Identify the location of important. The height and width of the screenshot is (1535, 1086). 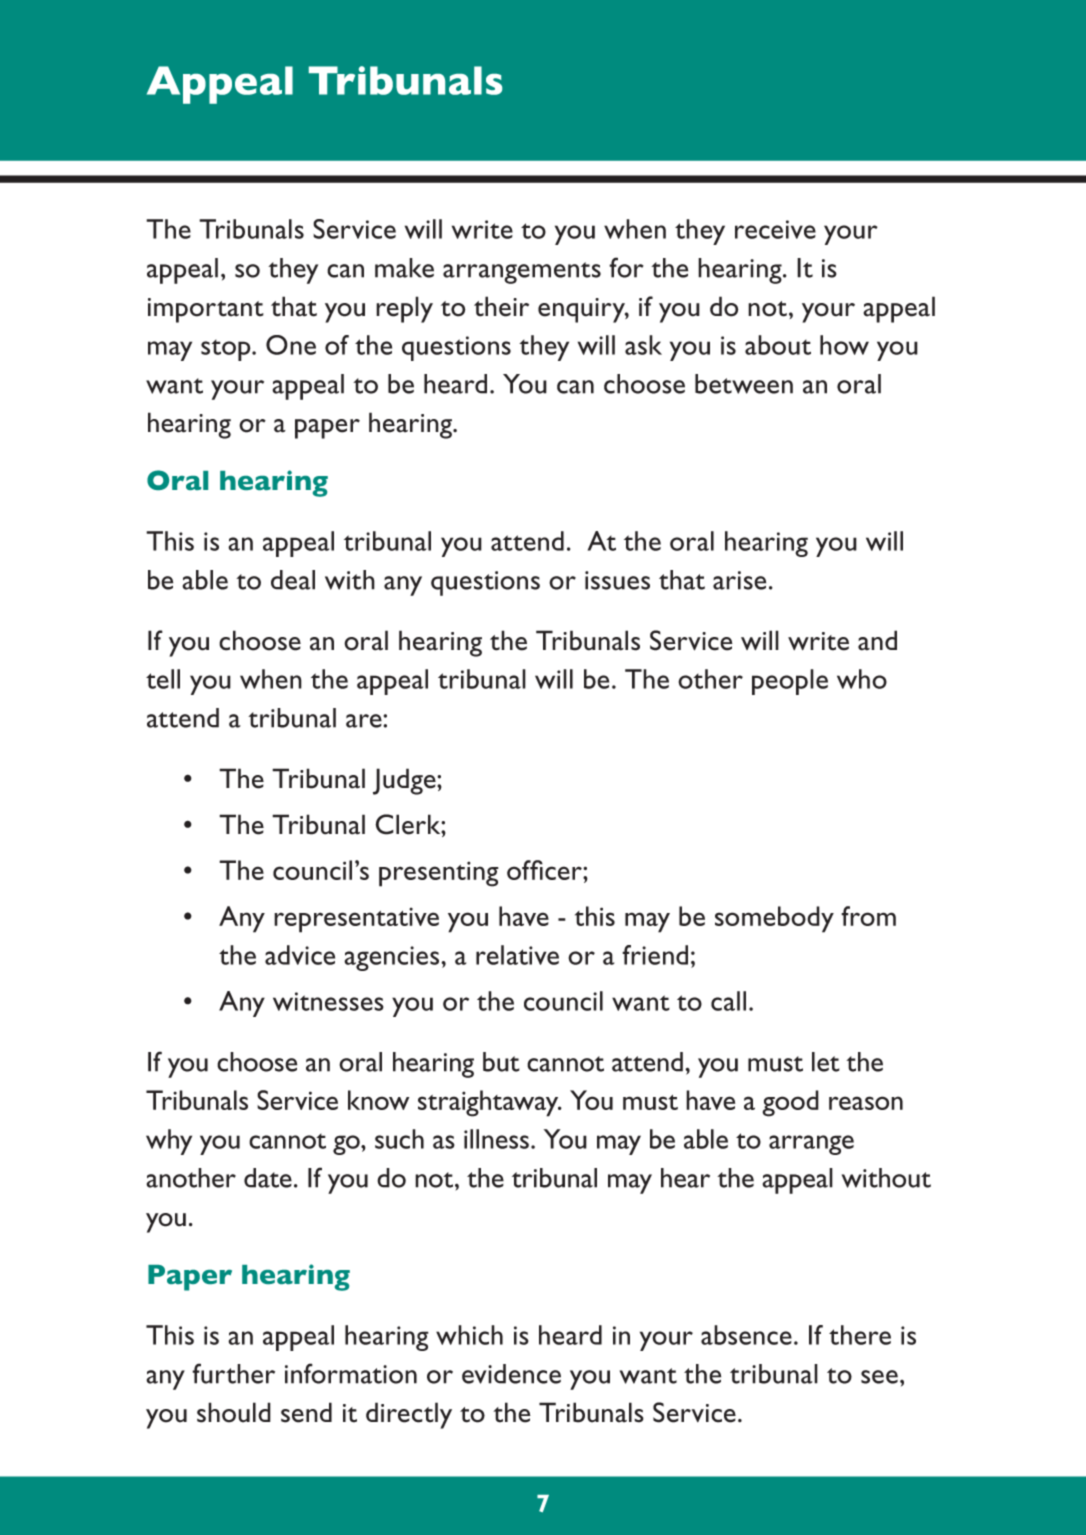
(206, 310).
